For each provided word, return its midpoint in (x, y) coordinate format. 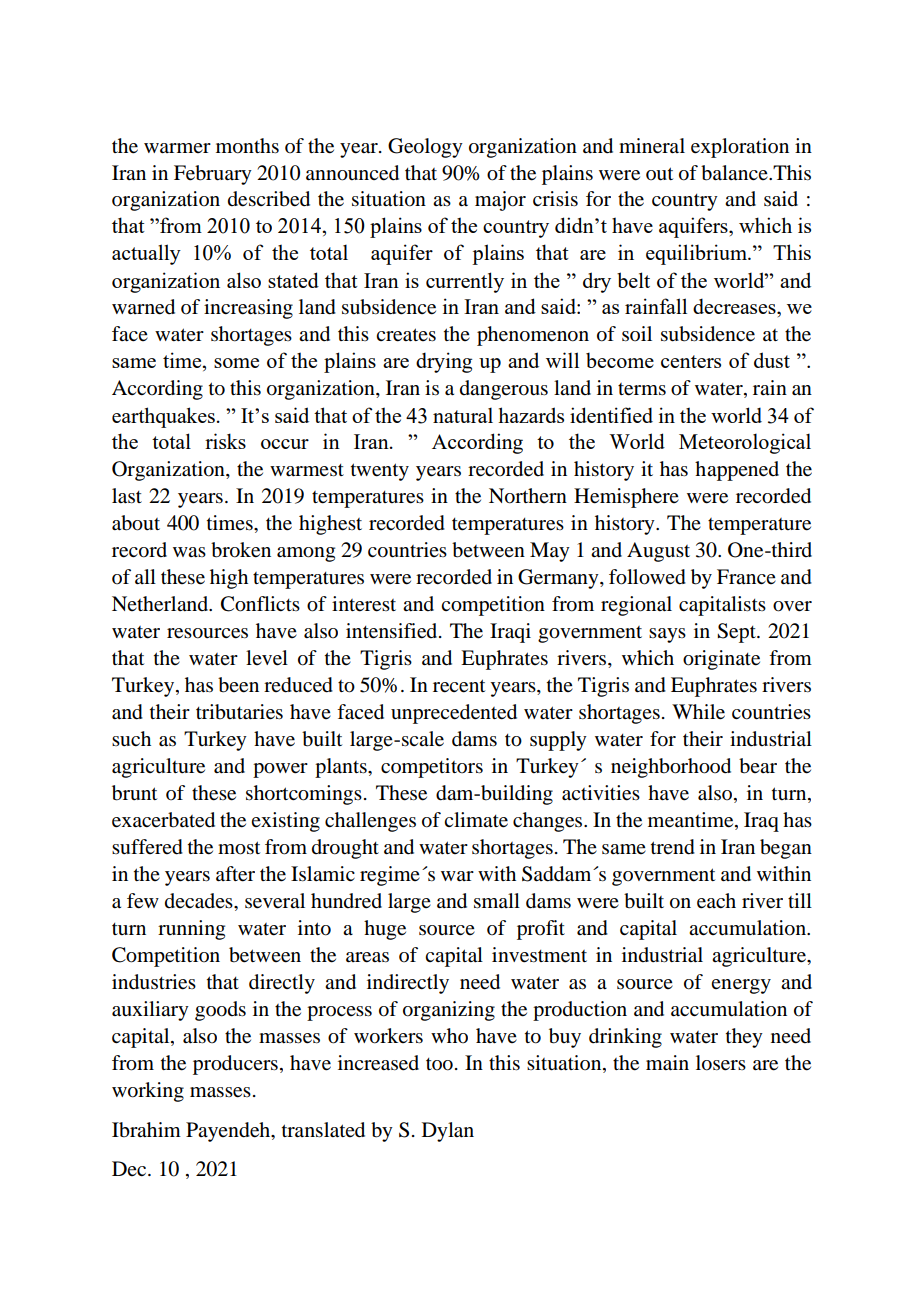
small (497, 901)
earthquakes (163, 417)
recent (459, 686)
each (716, 901)
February (213, 175)
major (500, 201)
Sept (737, 633)
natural (463, 415)
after (235, 874)
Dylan (448, 1132)
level (267, 658)
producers (235, 1065)
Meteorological (745, 443)
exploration (740, 148)
